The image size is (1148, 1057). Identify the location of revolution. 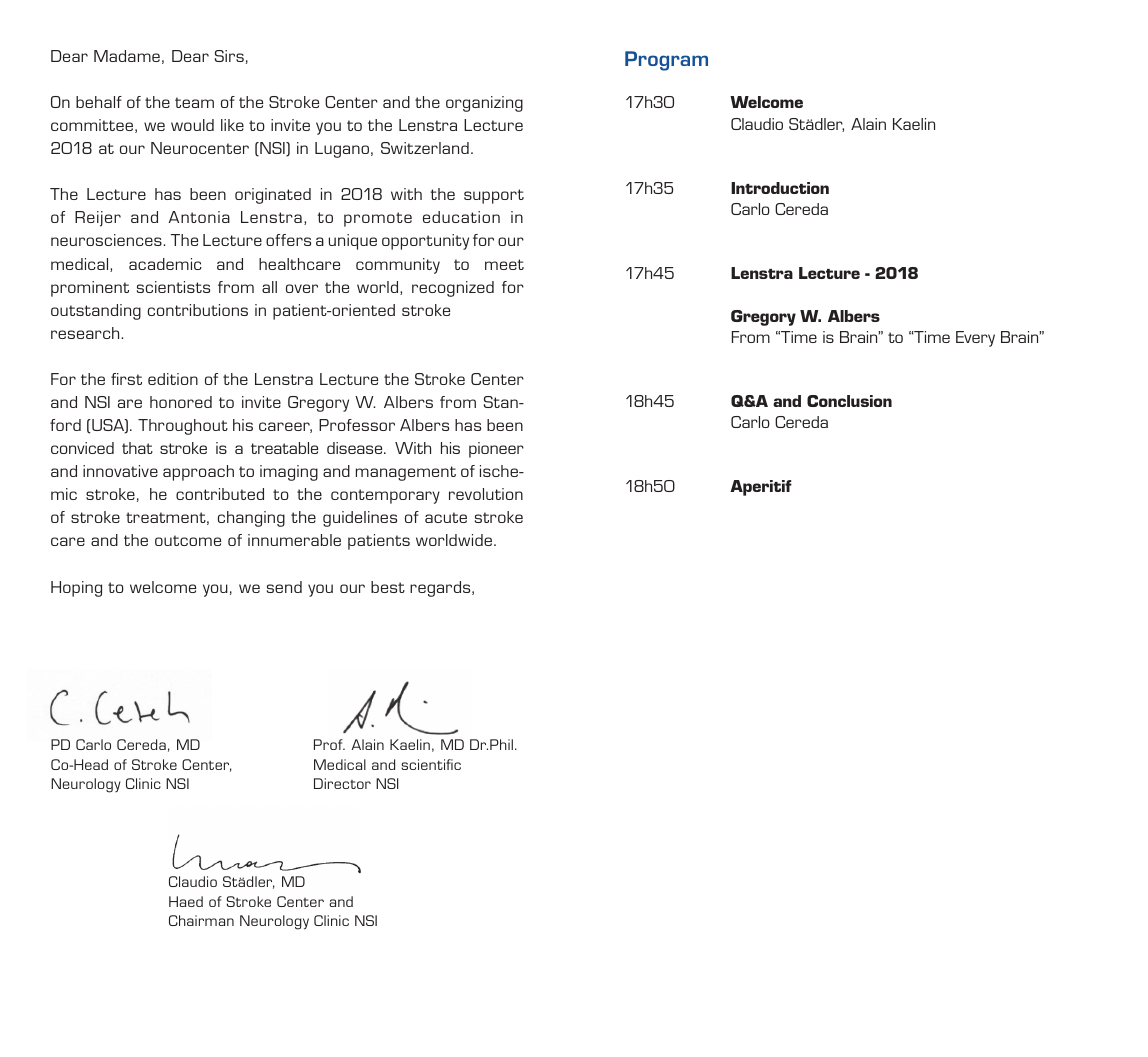
(486, 494).
